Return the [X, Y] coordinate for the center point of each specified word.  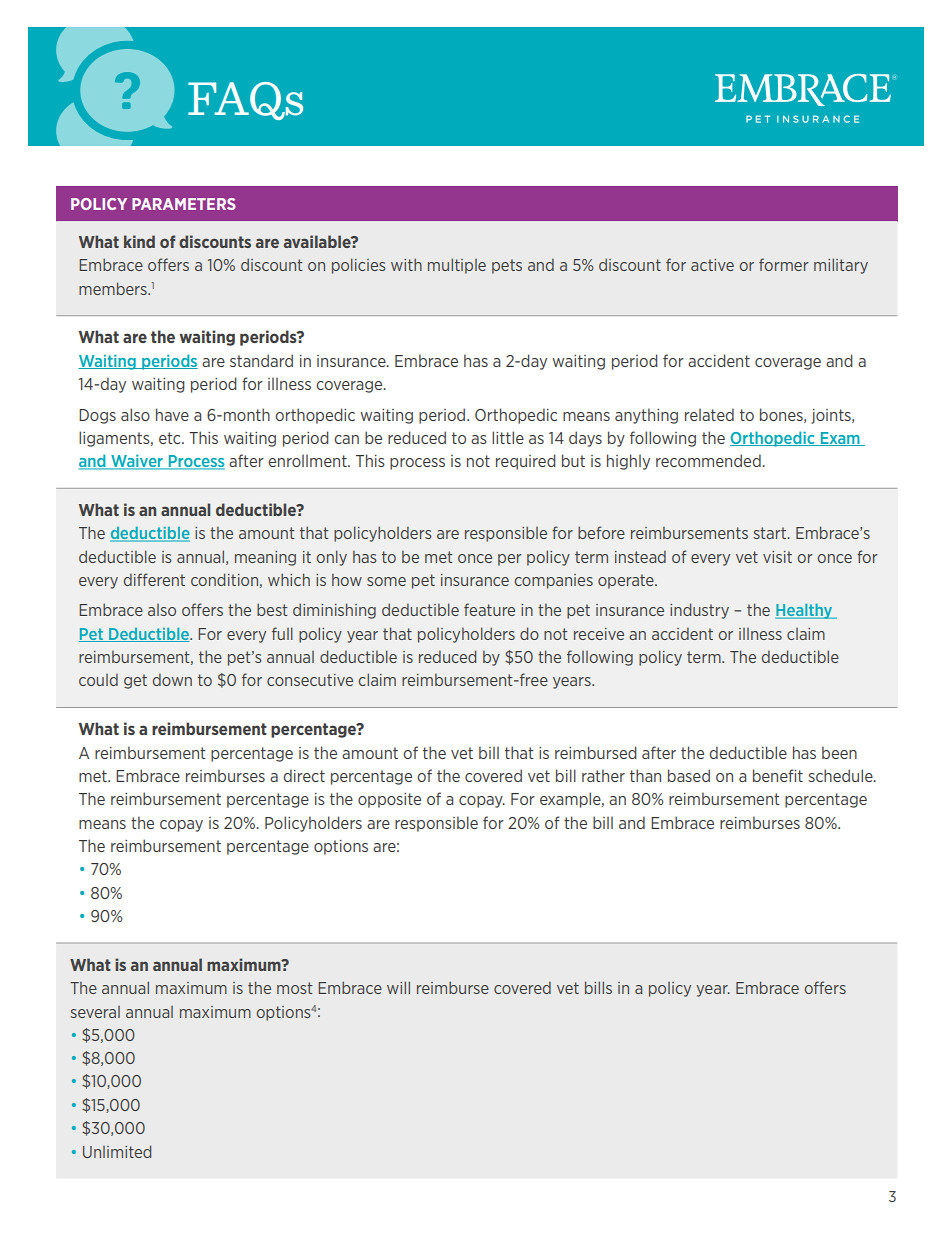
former [784, 264]
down [172, 679]
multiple [457, 266]
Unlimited [117, 1151]
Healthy [805, 611]
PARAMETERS [184, 204]
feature [489, 609]
